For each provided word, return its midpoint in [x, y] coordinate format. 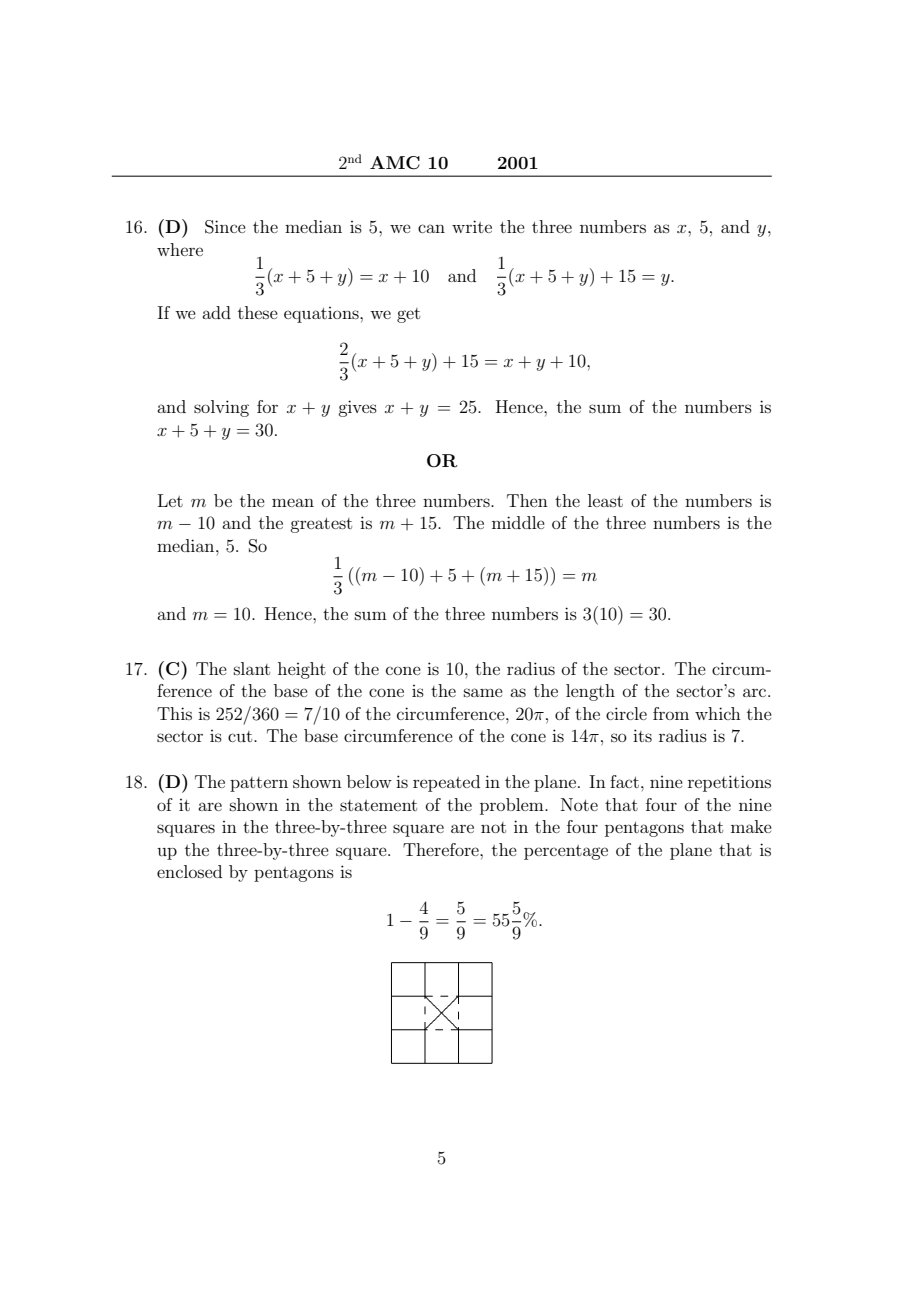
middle [518, 522]
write [472, 226]
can [431, 228]
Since [225, 227]
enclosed [189, 871]
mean [293, 502]
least [605, 500]
